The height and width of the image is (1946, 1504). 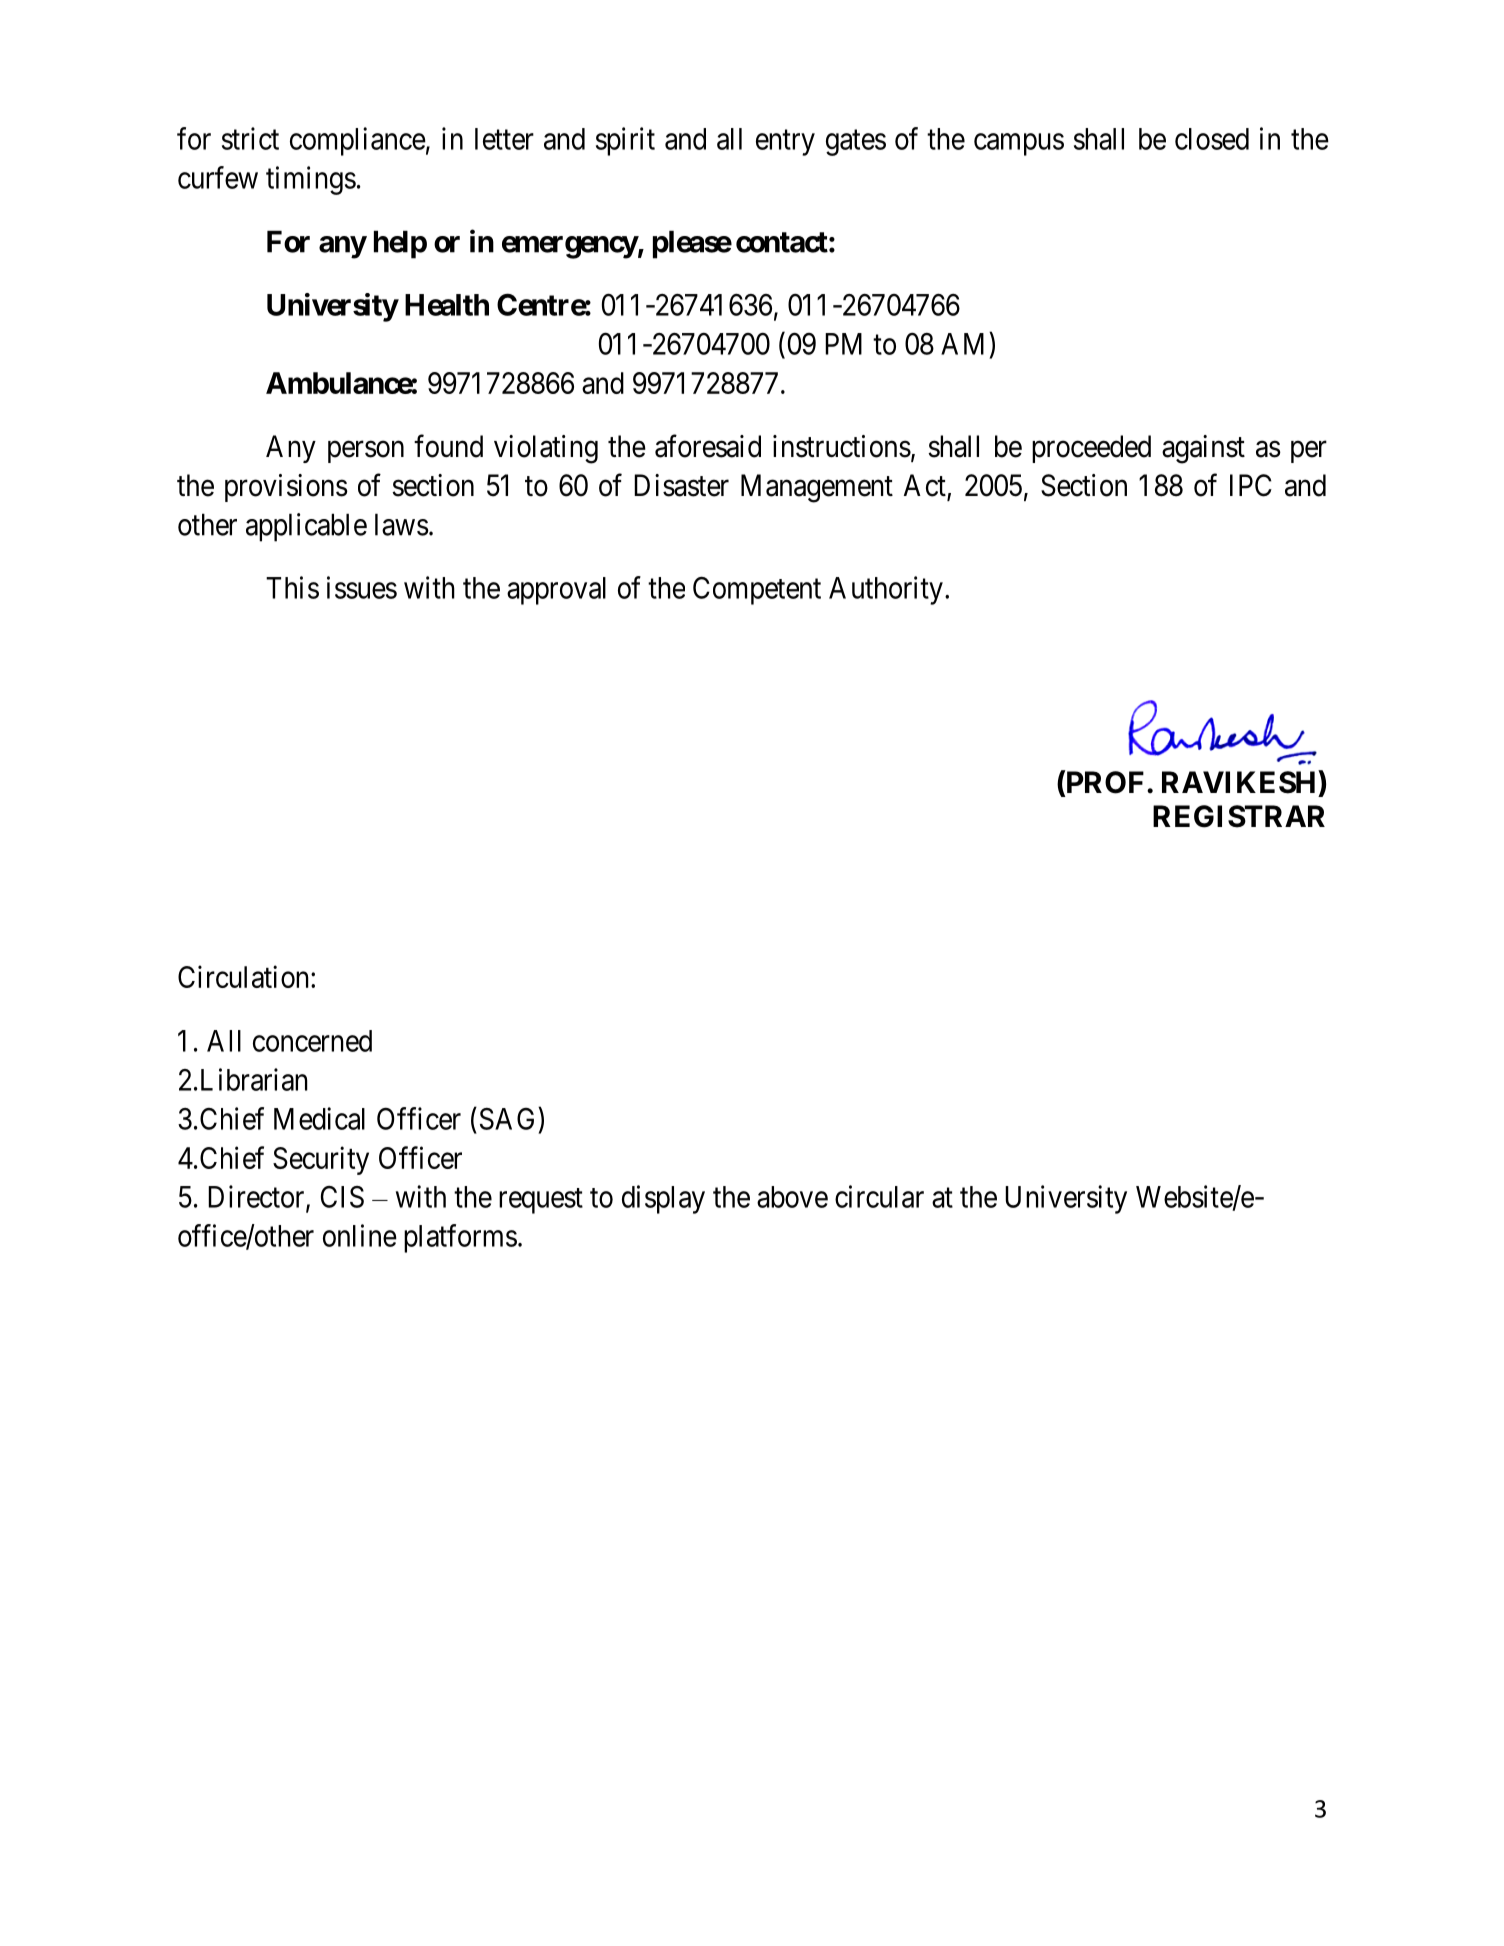 I want to click on entry, so click(x=785, y=143).
